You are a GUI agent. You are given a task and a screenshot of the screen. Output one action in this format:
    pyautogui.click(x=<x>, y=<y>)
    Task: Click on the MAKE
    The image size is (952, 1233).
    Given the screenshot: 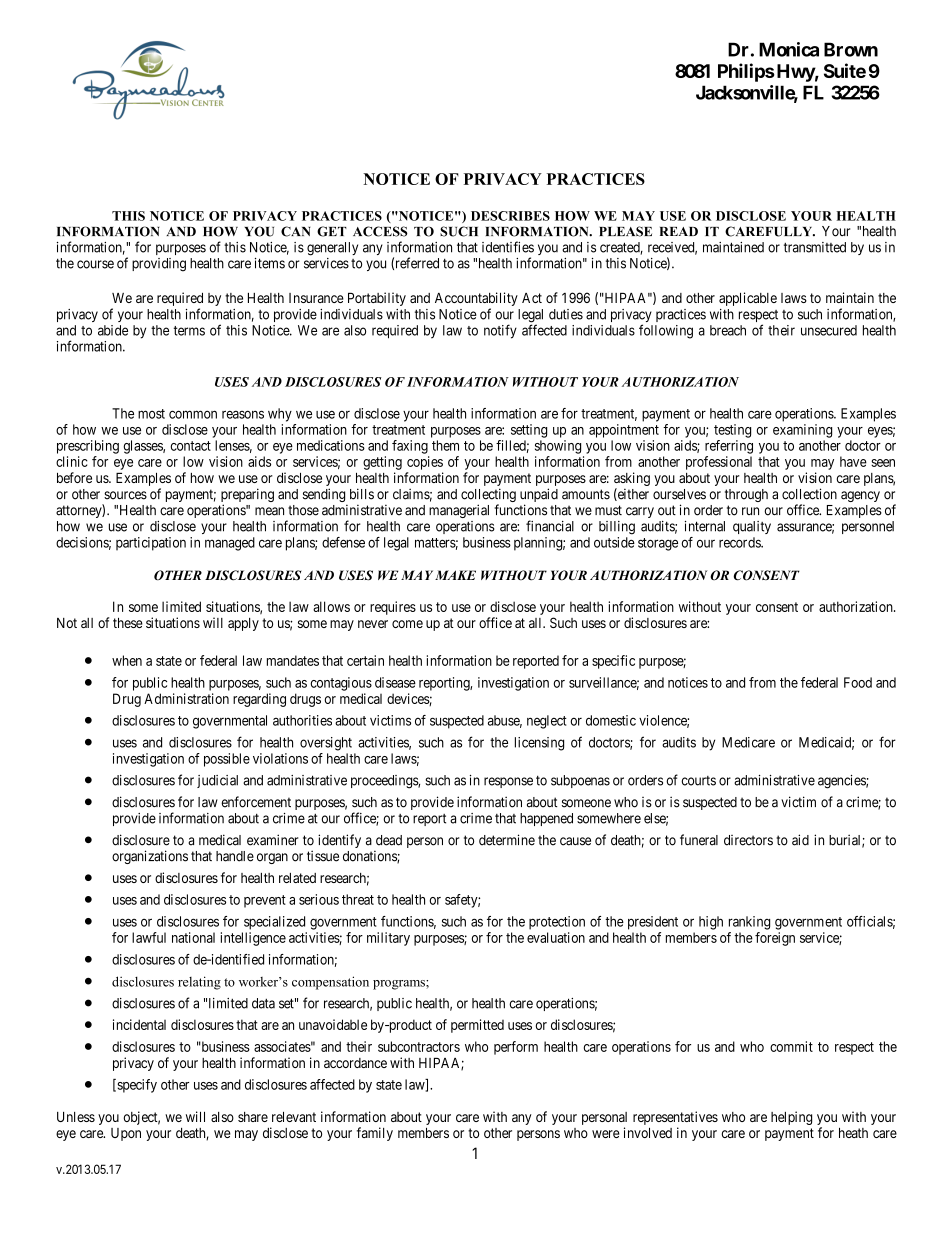 What is the action you would take?
    pyautogui.click(x=455, y=575)
